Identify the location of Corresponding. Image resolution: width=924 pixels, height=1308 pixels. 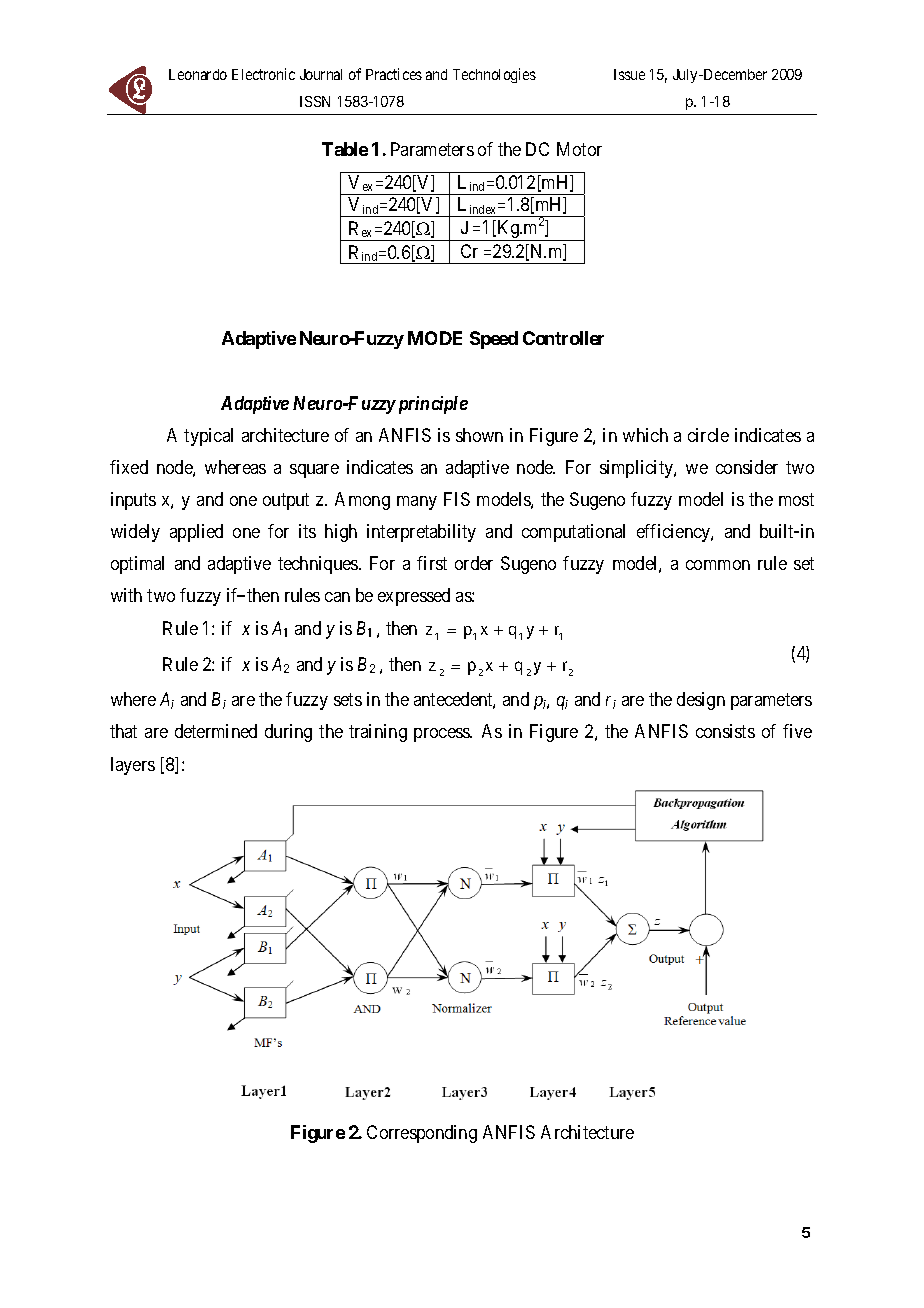
(422, 1134).
